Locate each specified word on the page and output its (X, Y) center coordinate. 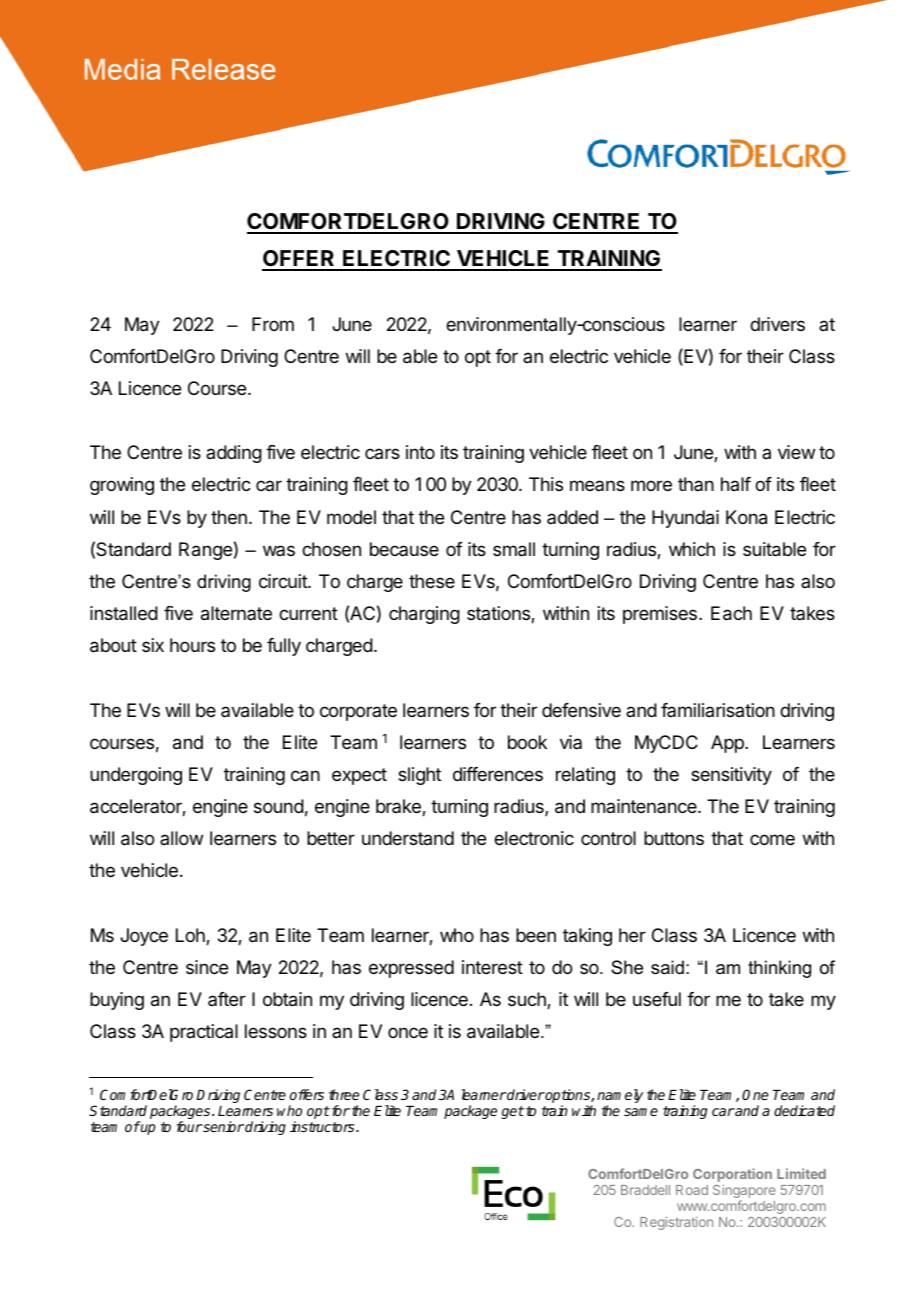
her (632, 935)
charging (424, 615)
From (273, 324)
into (420, 452)
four (189, 1126)
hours (192, 645)
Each (731, 613)
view (796, 452)
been (536, 935)
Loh (191, 936)
